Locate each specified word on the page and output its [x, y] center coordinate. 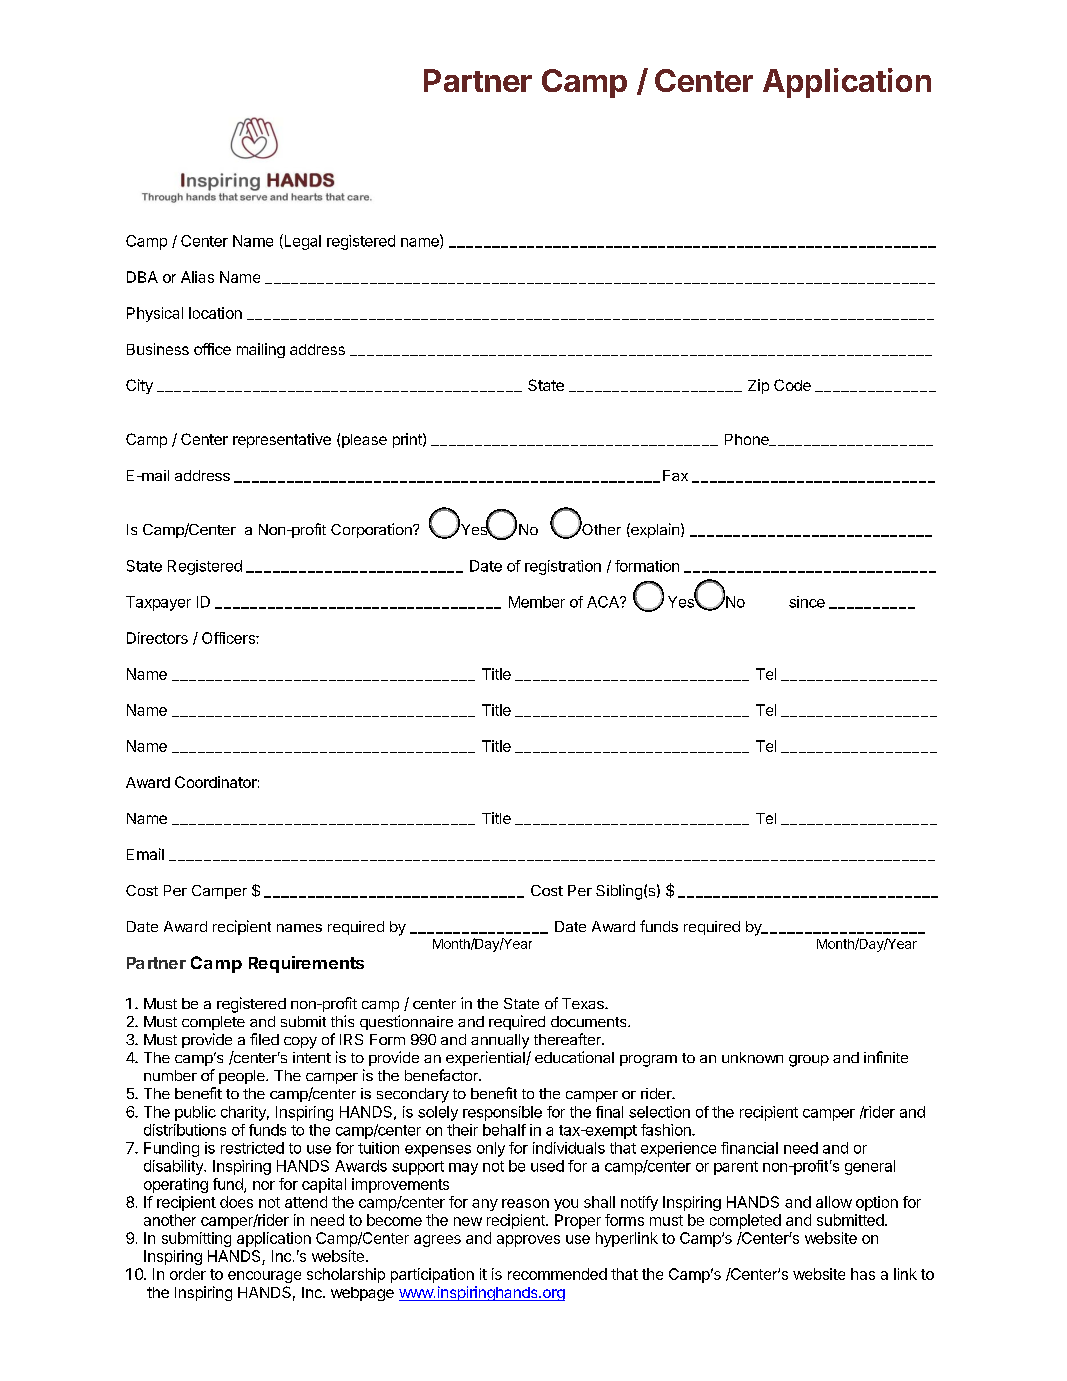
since [807, 602]
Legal [301, 242]
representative [282, 440]
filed [264, 1039]
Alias [197, 277]
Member [537, 602]
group [809, 1061]
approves [528, 1241]
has [863, 1274]
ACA [604, 602]
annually [500, 1041]
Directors [157, 638]
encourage [264, 1277]
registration [563, 567]
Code [792, 385]
